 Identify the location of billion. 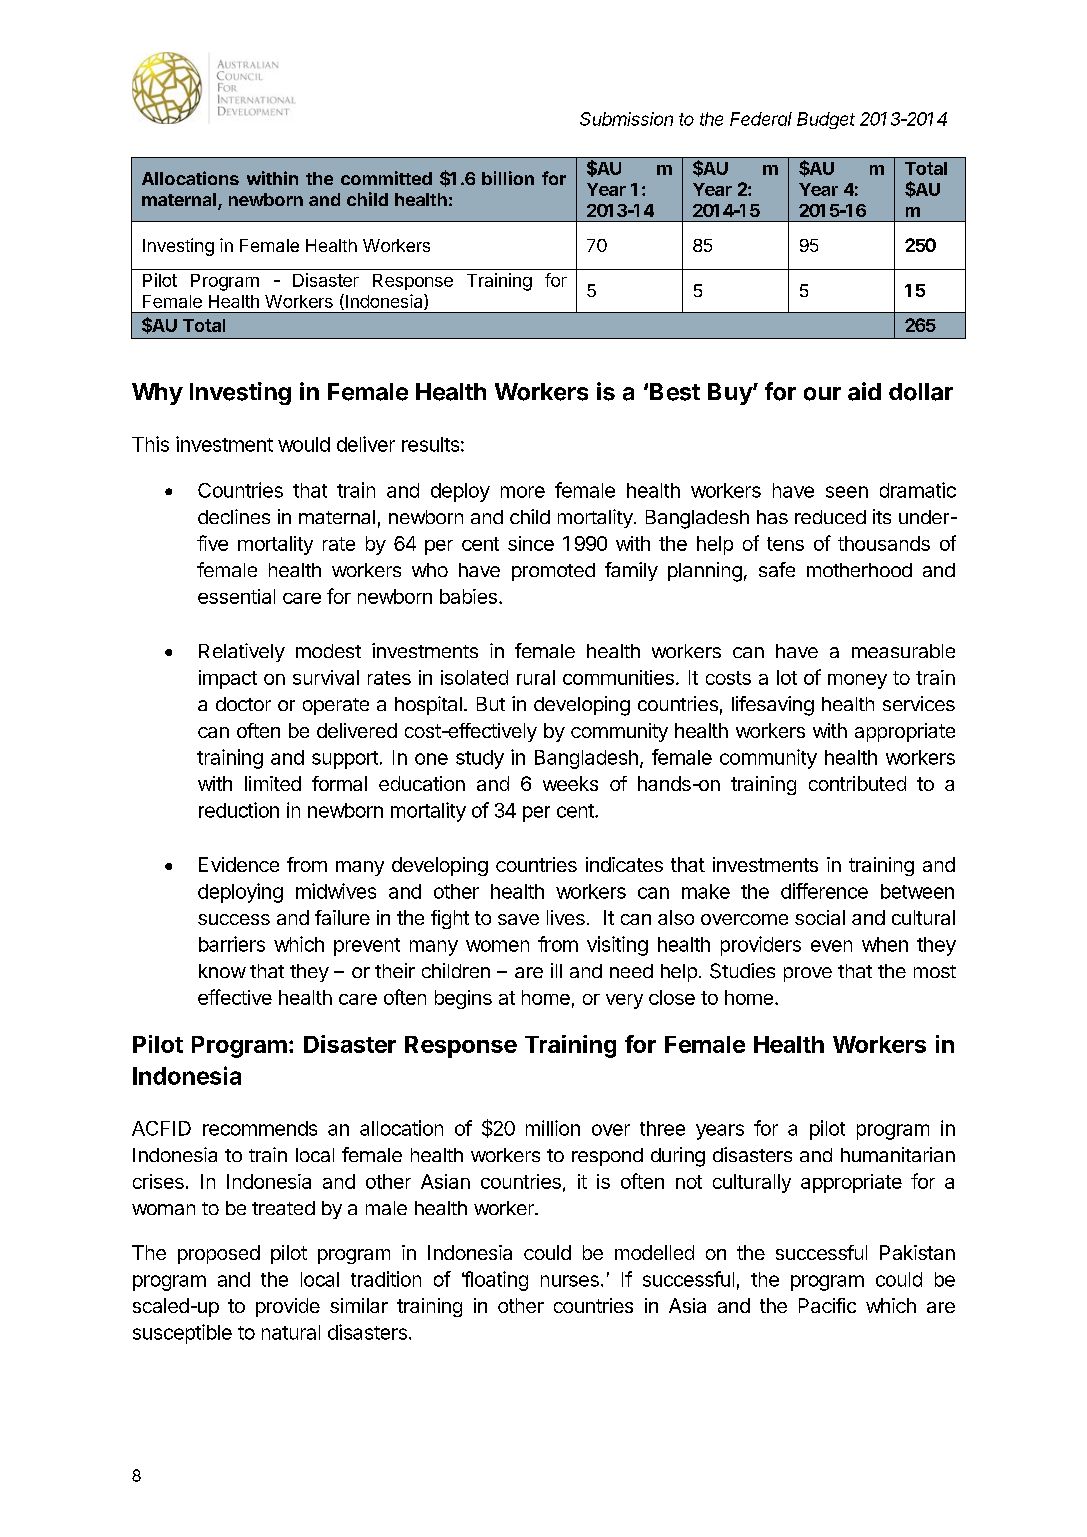
(508, 178).
